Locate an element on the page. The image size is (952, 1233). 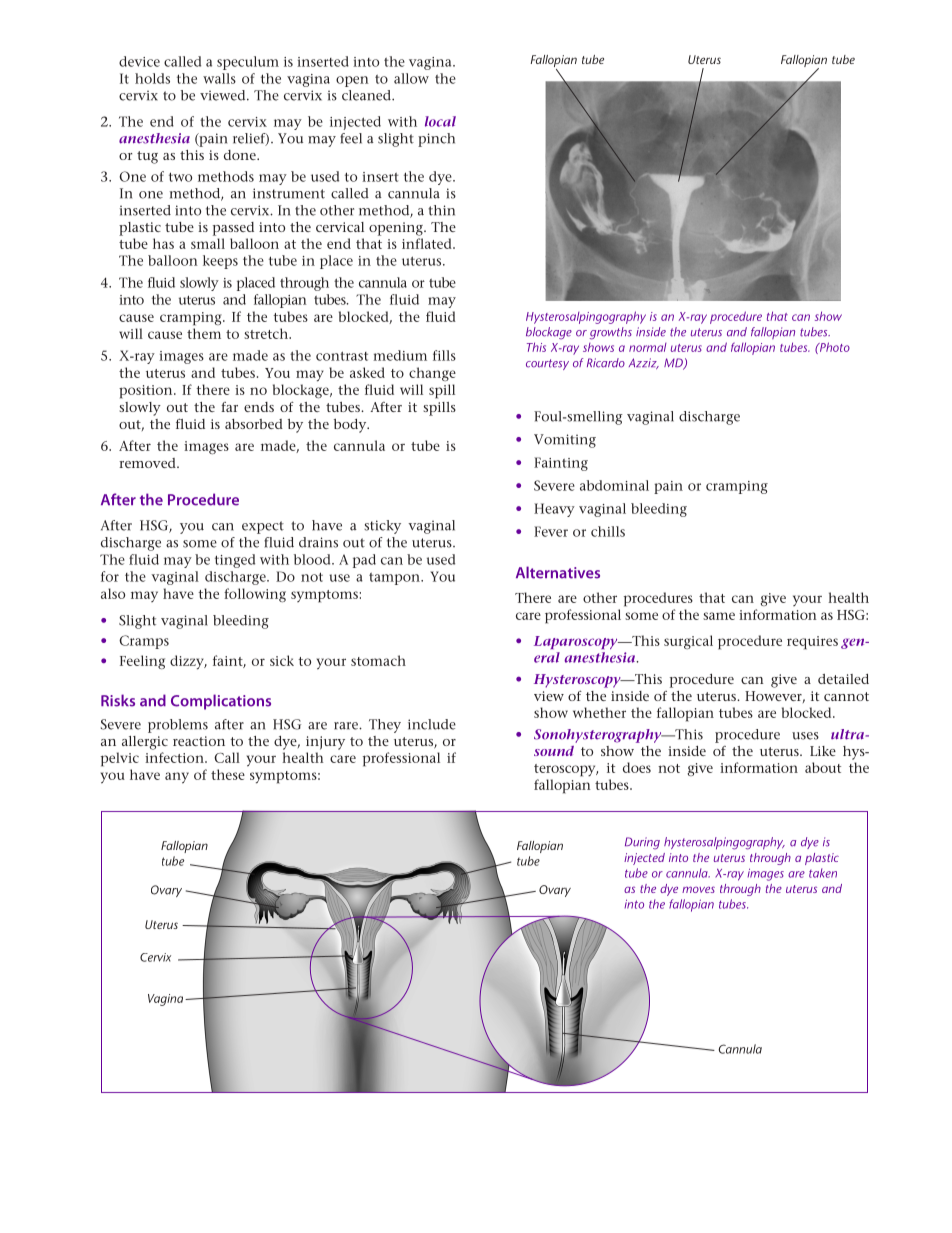
inflated is located at coordinates (428, 243).
